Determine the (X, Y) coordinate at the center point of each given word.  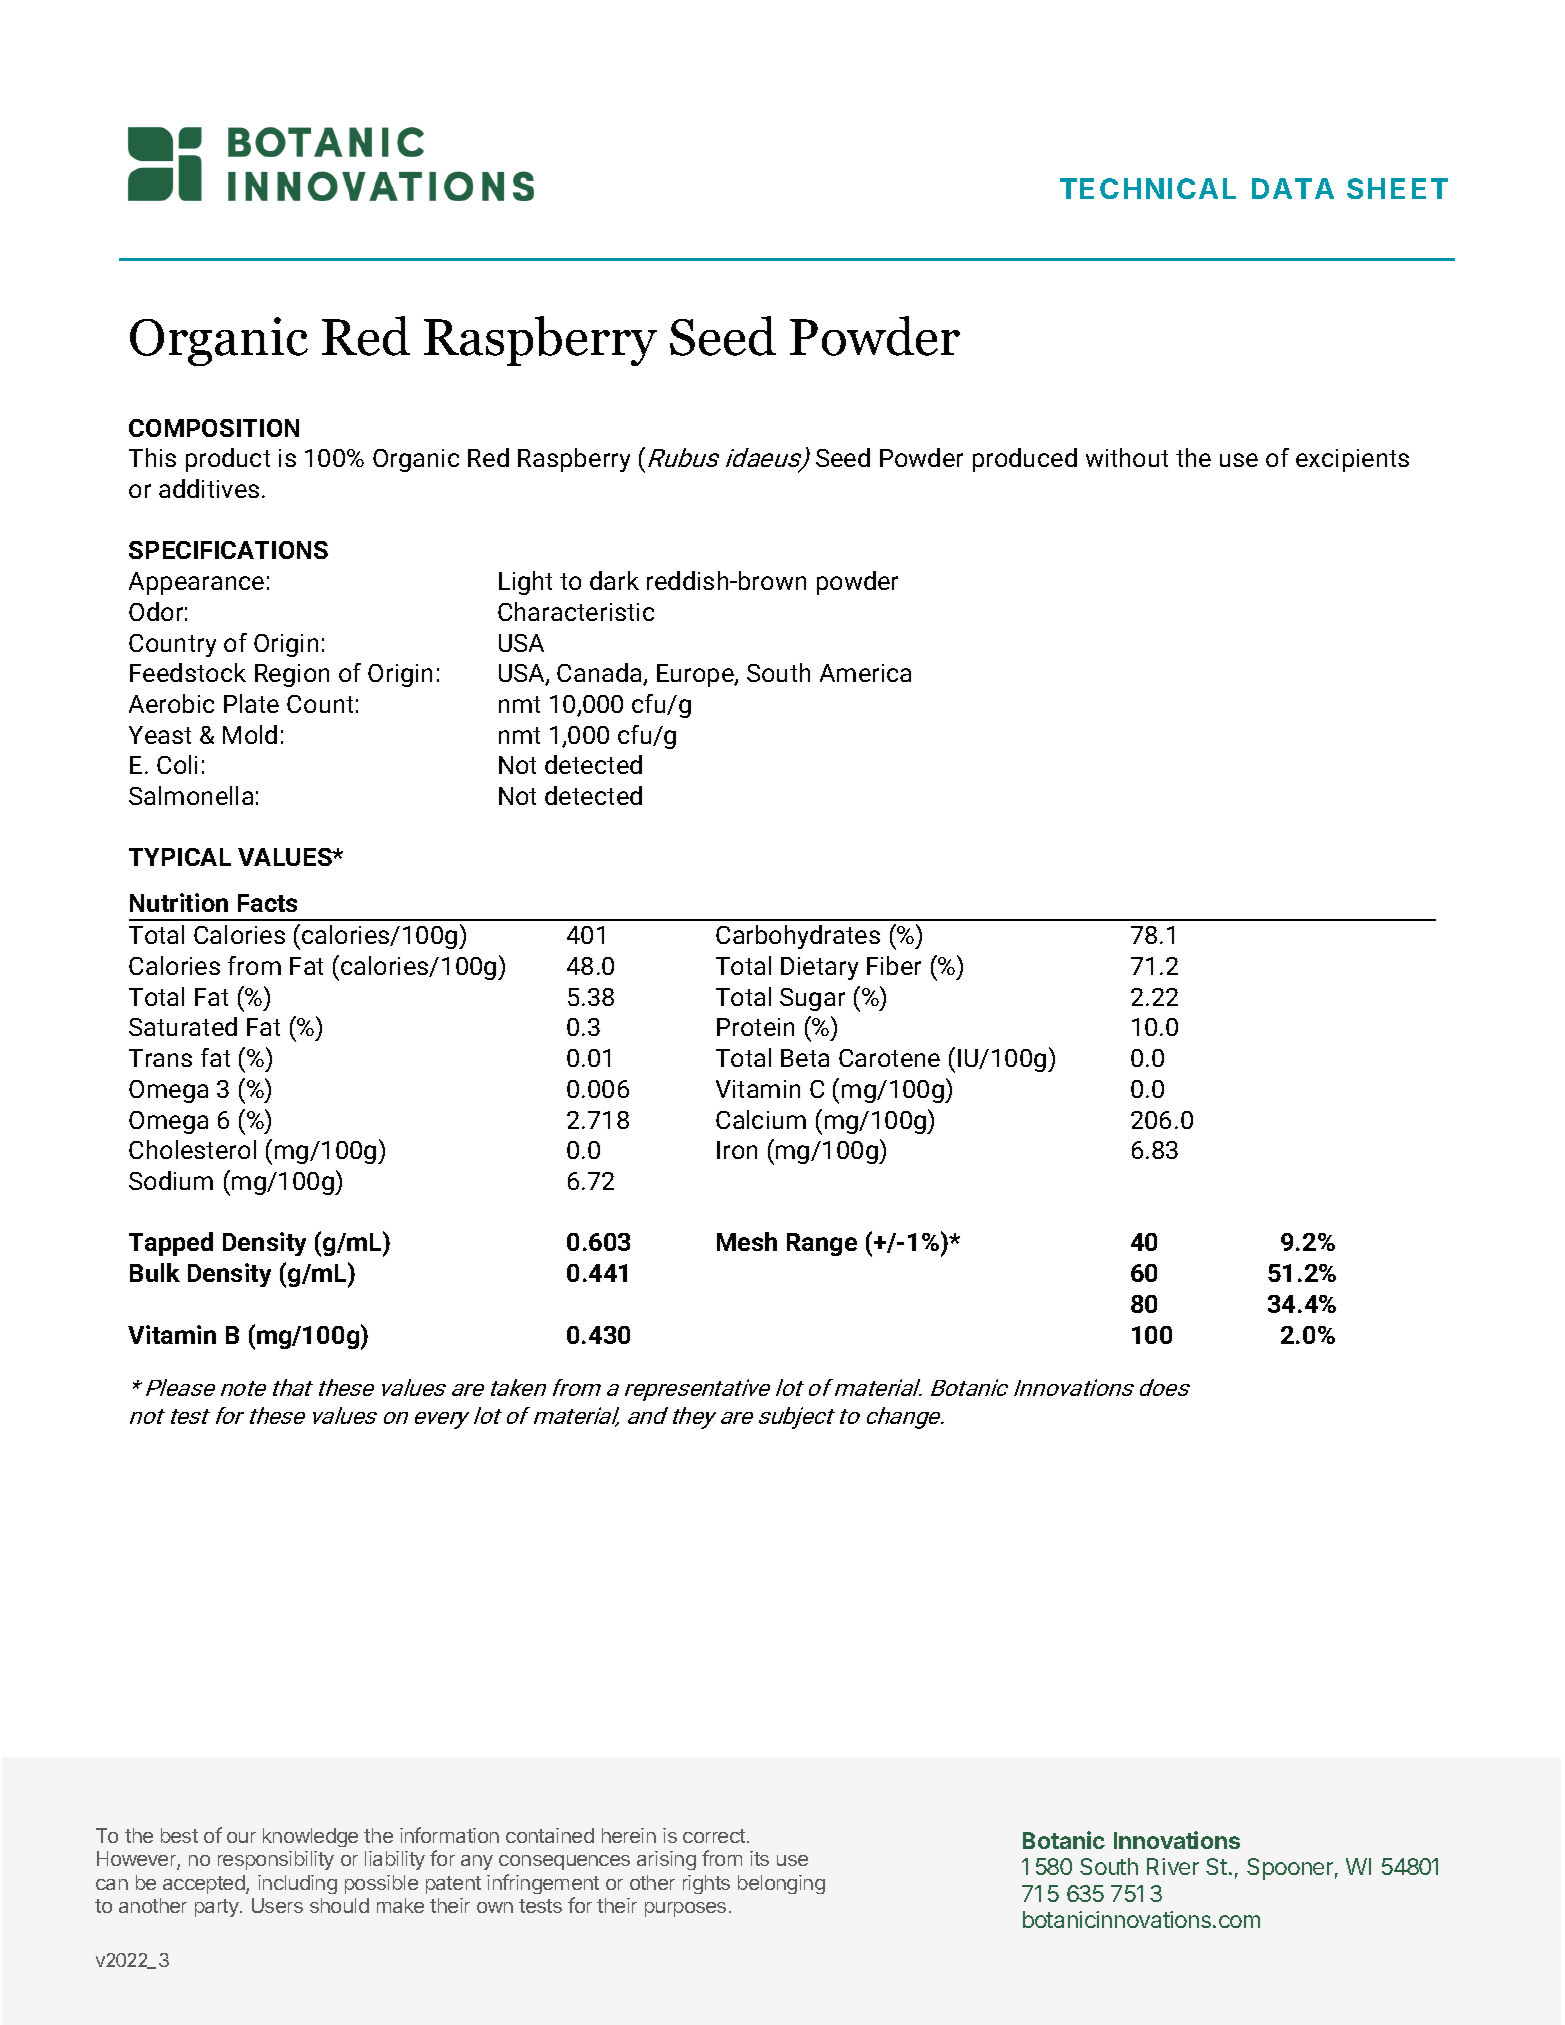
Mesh (747, 1241)
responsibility (276, 1860)
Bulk (155, 1272)
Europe (696, 675)
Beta (805, 1058)
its (759, 1858)
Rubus (683, 457)
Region (292, 675)
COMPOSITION (214, 428)
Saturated (183, 1026)
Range (822, 1244)
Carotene (889, 1058)
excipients (1352, 460)
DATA (1293, 188)
